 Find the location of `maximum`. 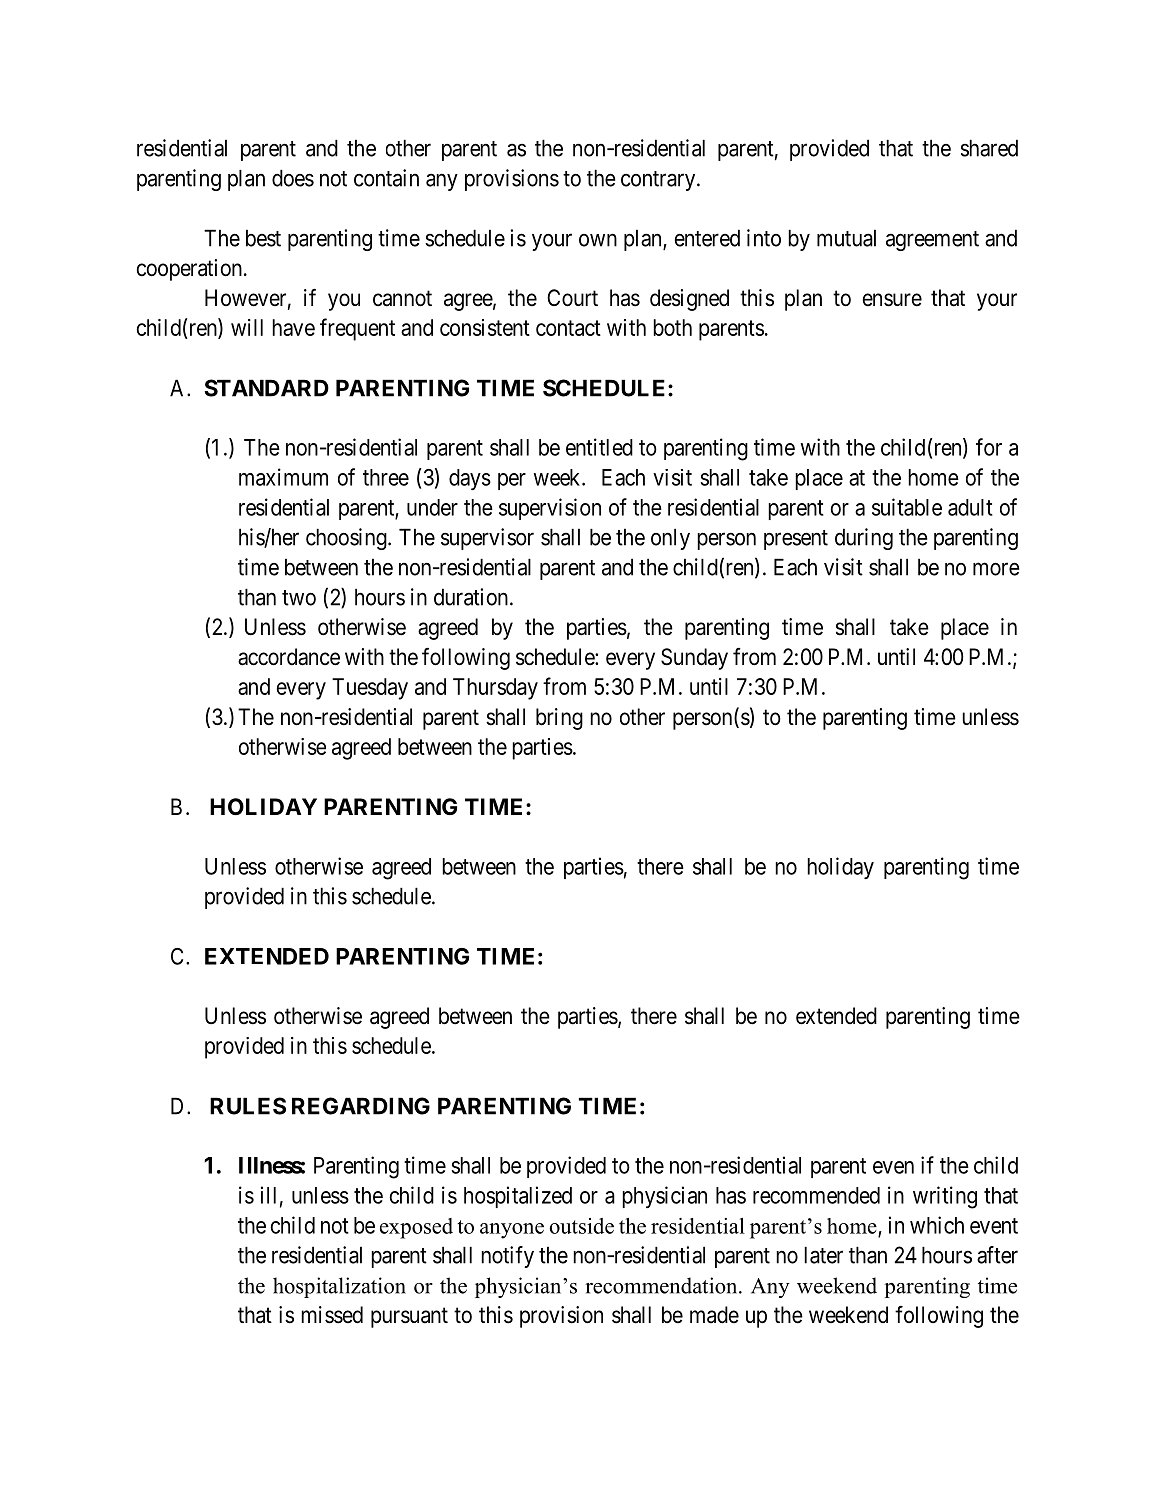

maximum is located at coordinates (283, 477).
